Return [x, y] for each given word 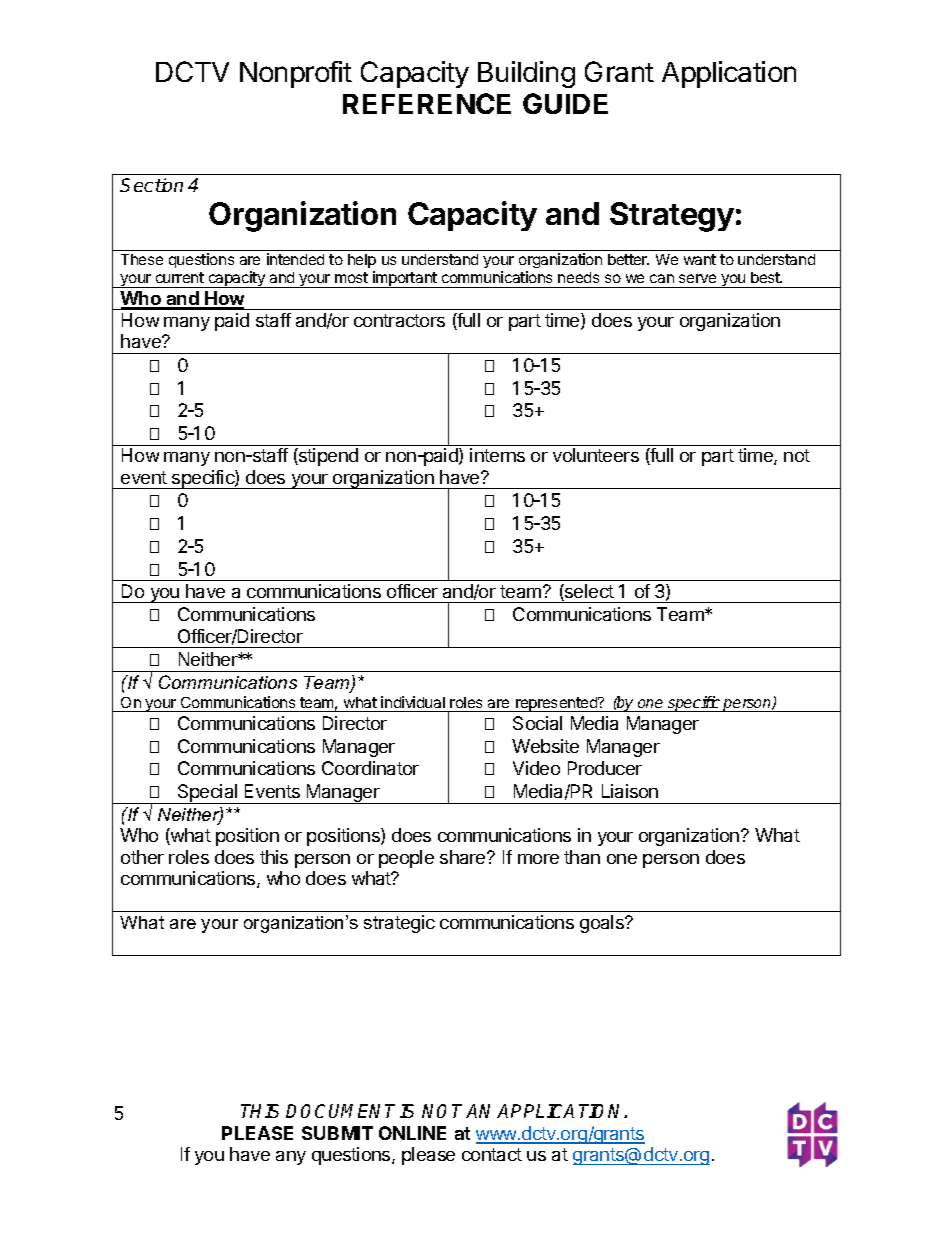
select [588, 592]
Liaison [630, 791]
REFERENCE [427, 103]
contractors [399, 320]
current [180, 277]
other [142, 857]
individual [413, 702]
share [464, 857]
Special [207, 794]
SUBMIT [337, 1133]
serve [697, 278]
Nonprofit [296, 74]
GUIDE [565, 103]
